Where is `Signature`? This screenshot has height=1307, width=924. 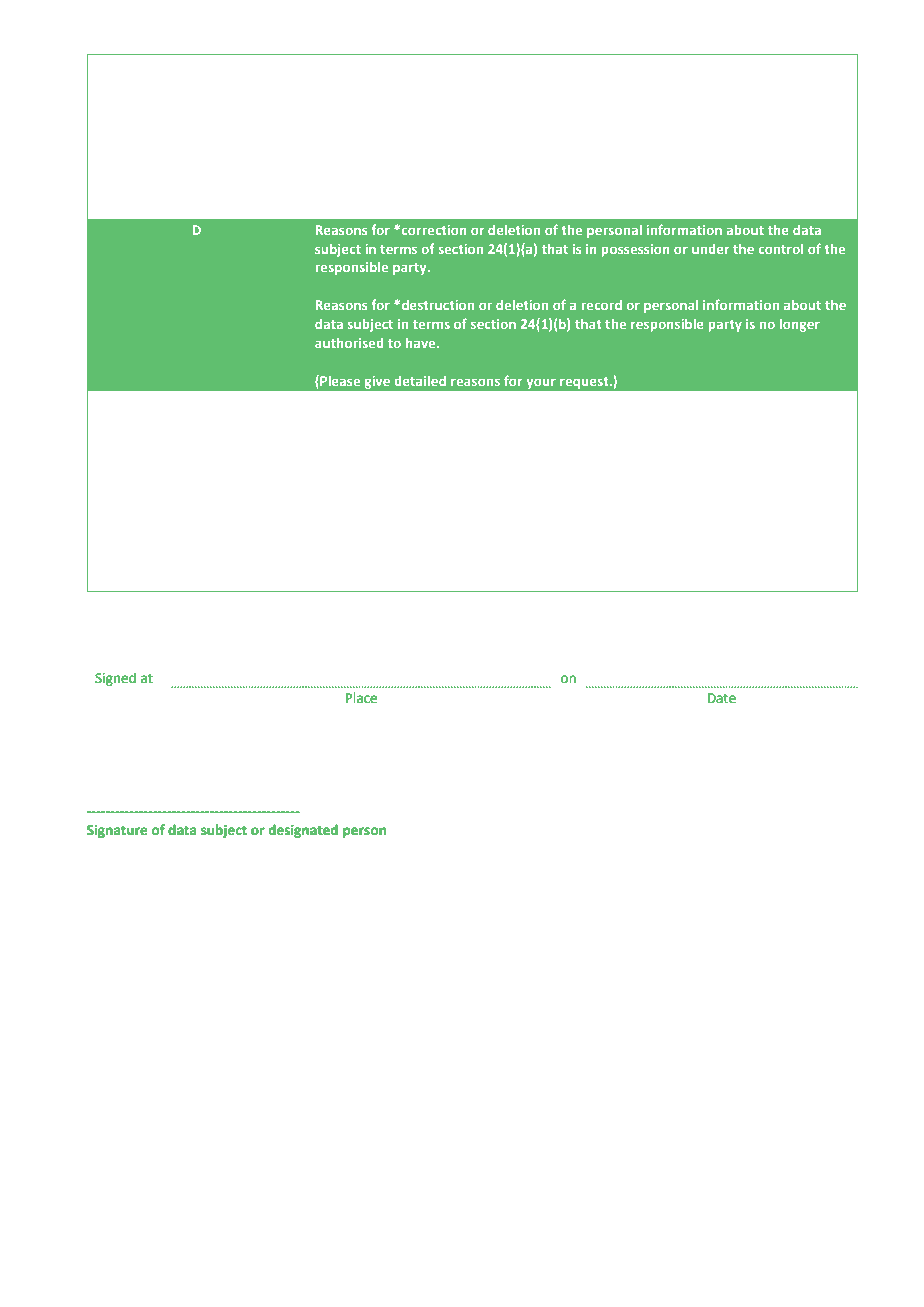 Signature is located at coordinates (117, 831).
